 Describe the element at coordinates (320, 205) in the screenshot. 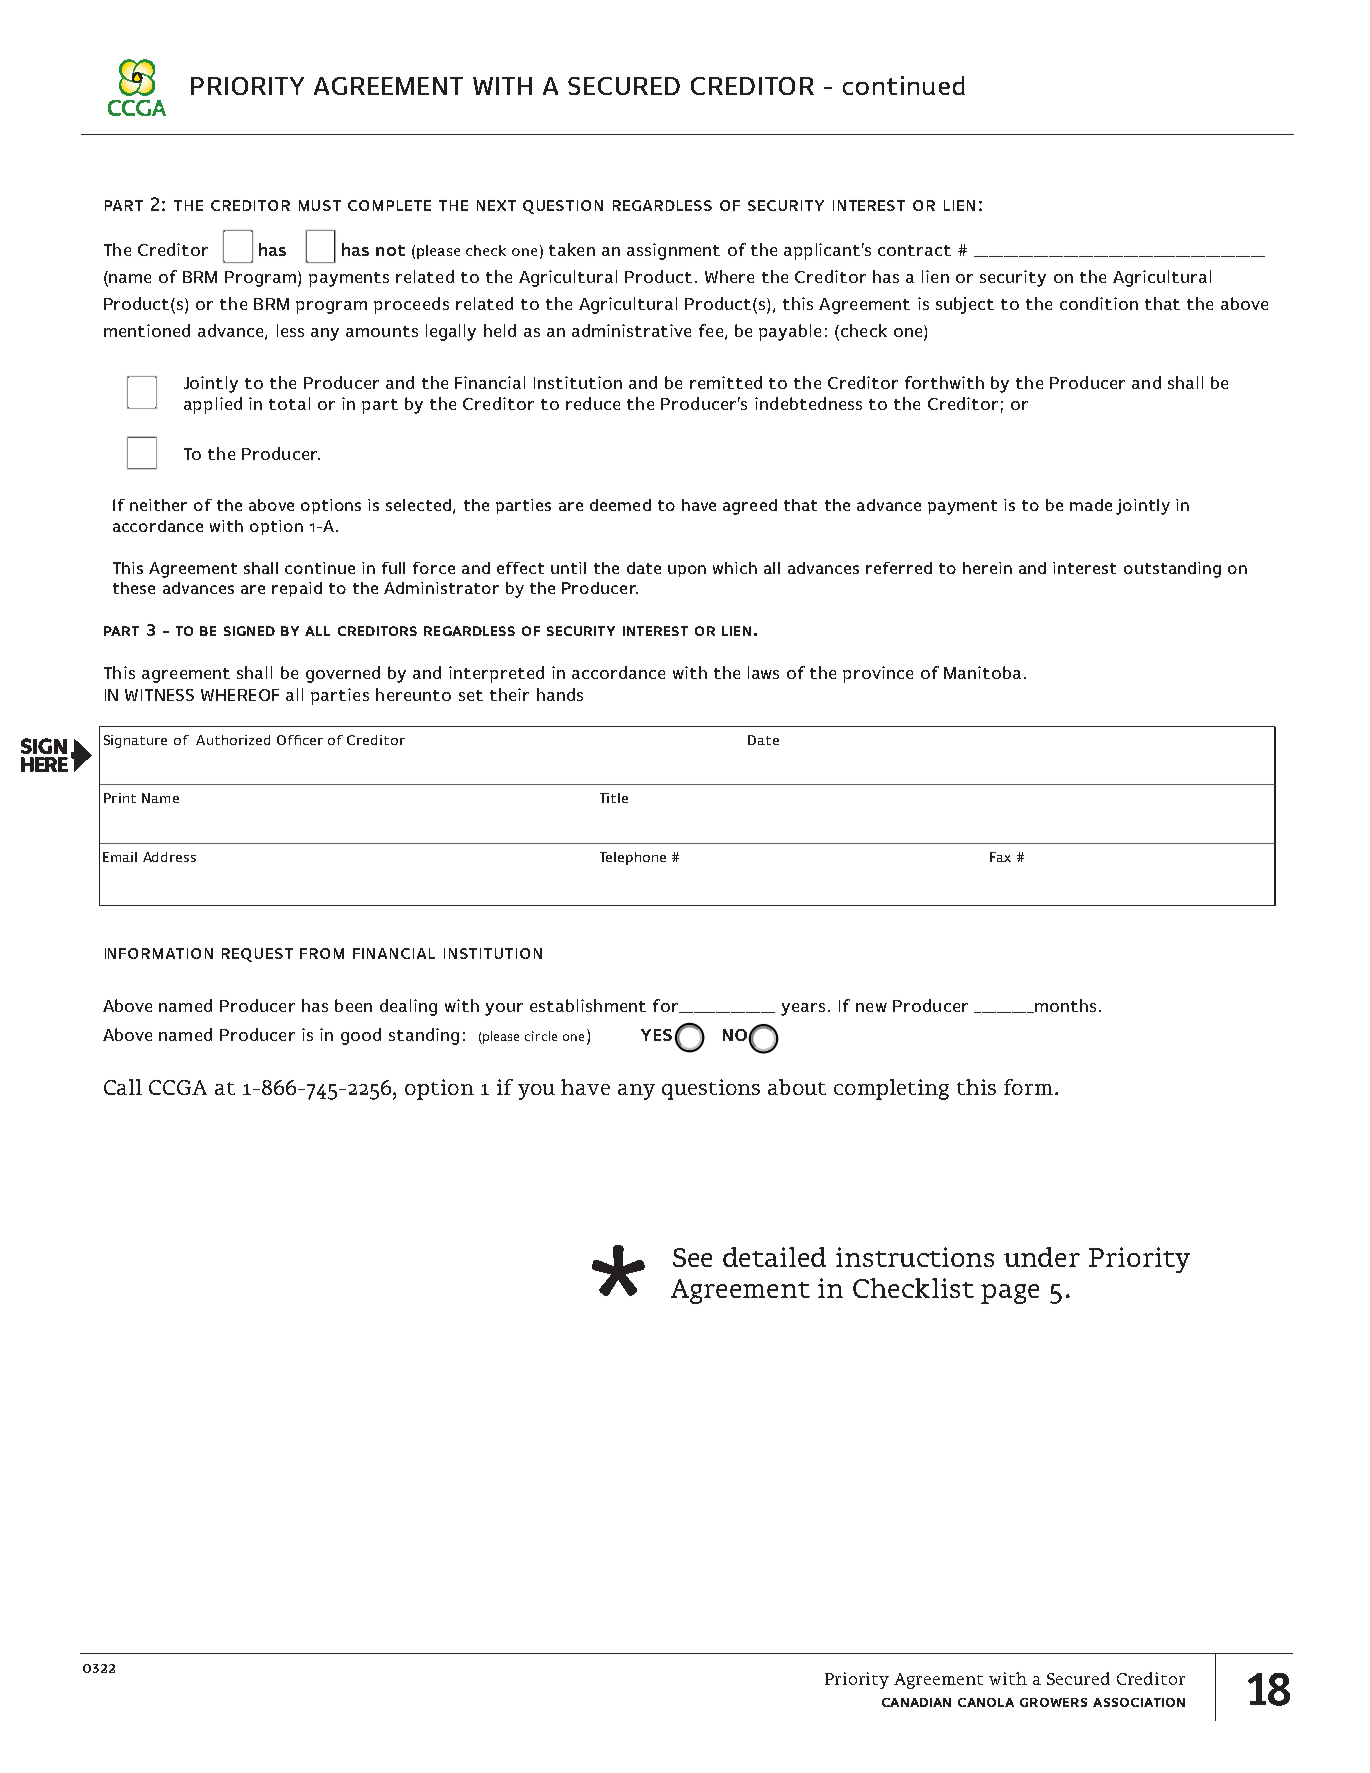

I see `must` at that location.
